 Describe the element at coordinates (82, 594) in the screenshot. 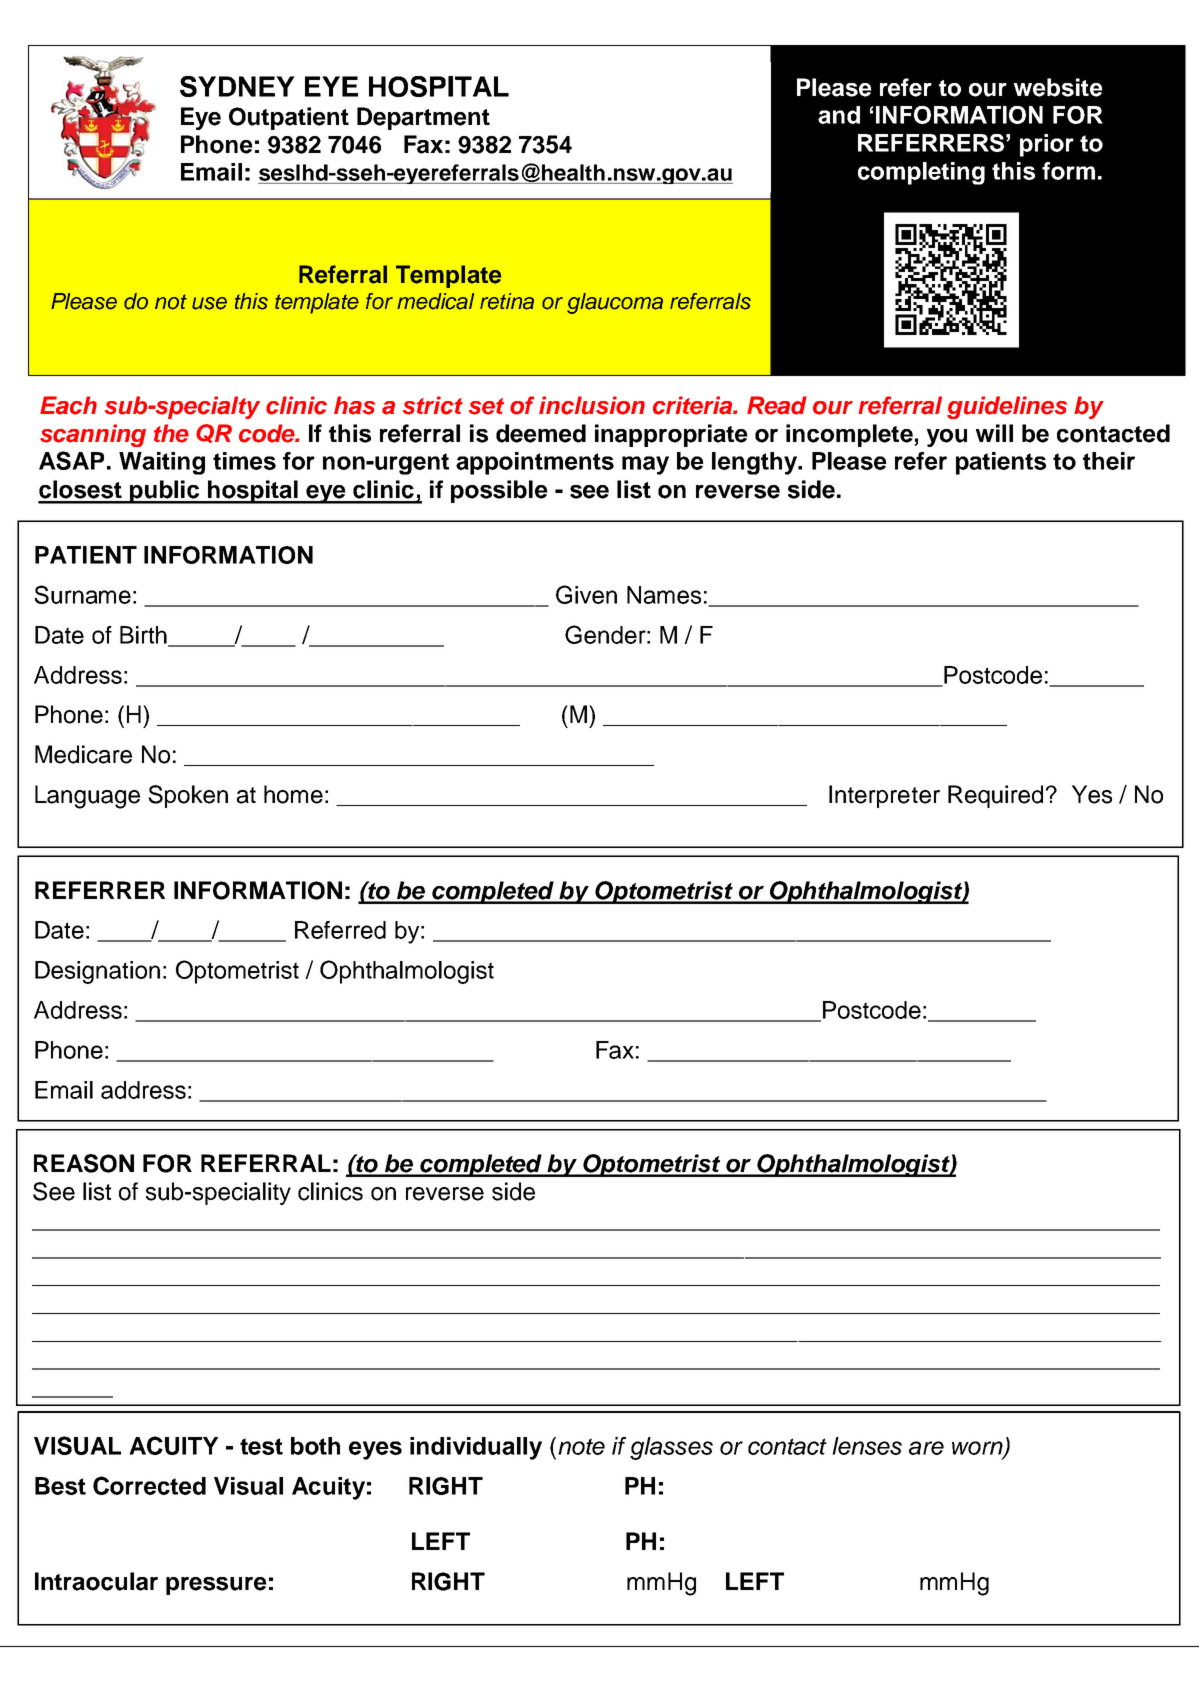

I see `Surname` at that location.
